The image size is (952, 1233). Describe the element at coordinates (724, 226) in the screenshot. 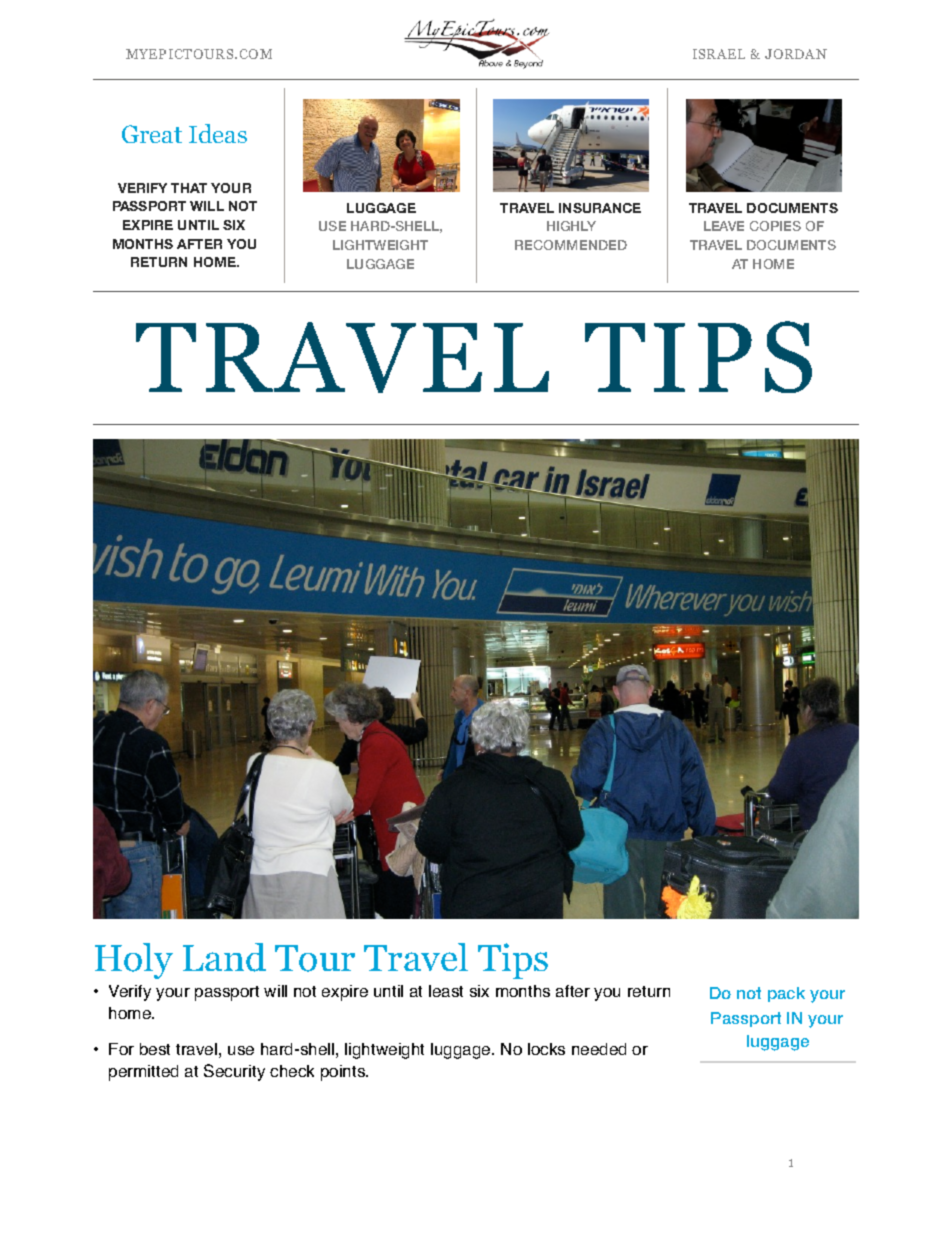

I see `LEAVE` at that location.
